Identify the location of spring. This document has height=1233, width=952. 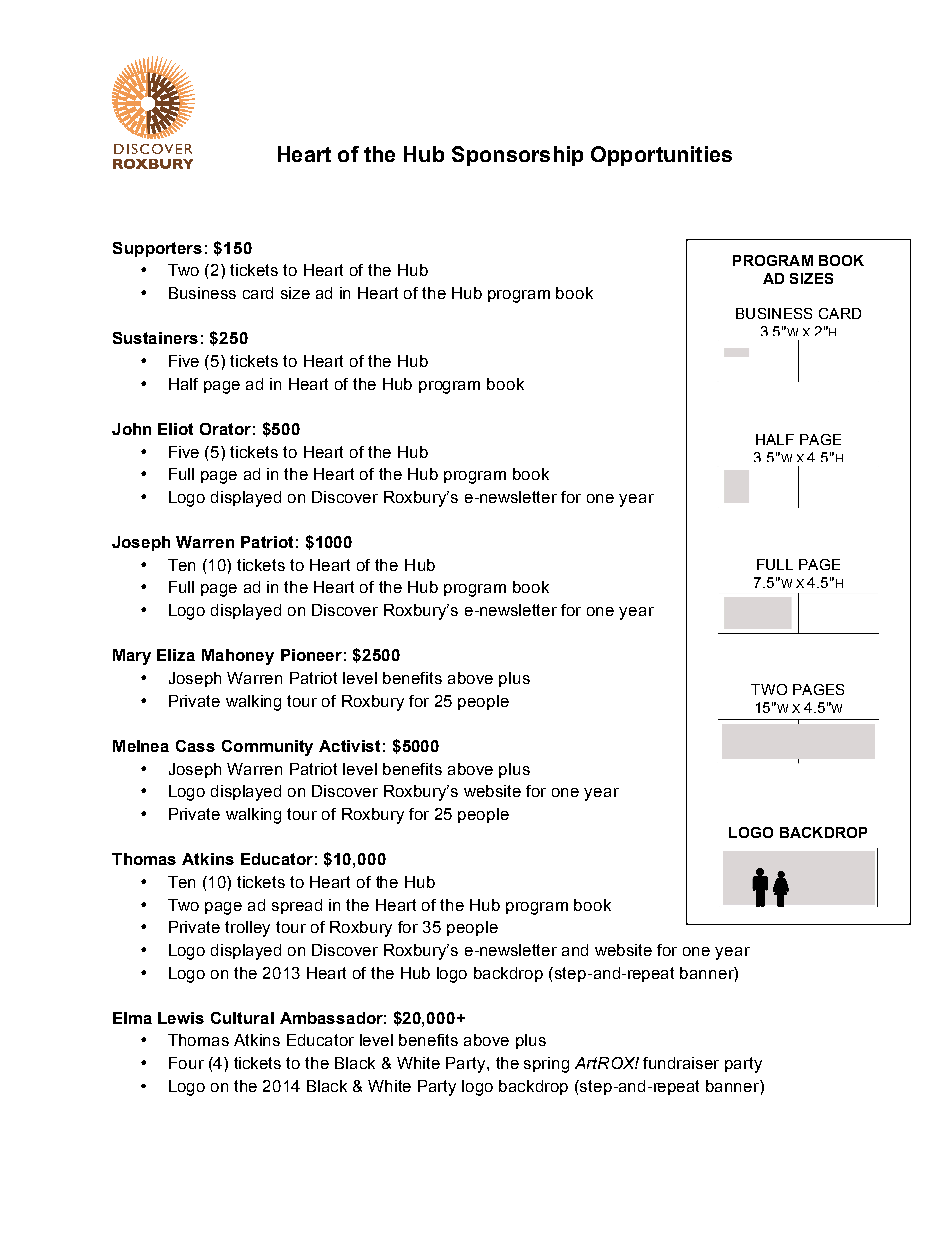
(546, 1065).
